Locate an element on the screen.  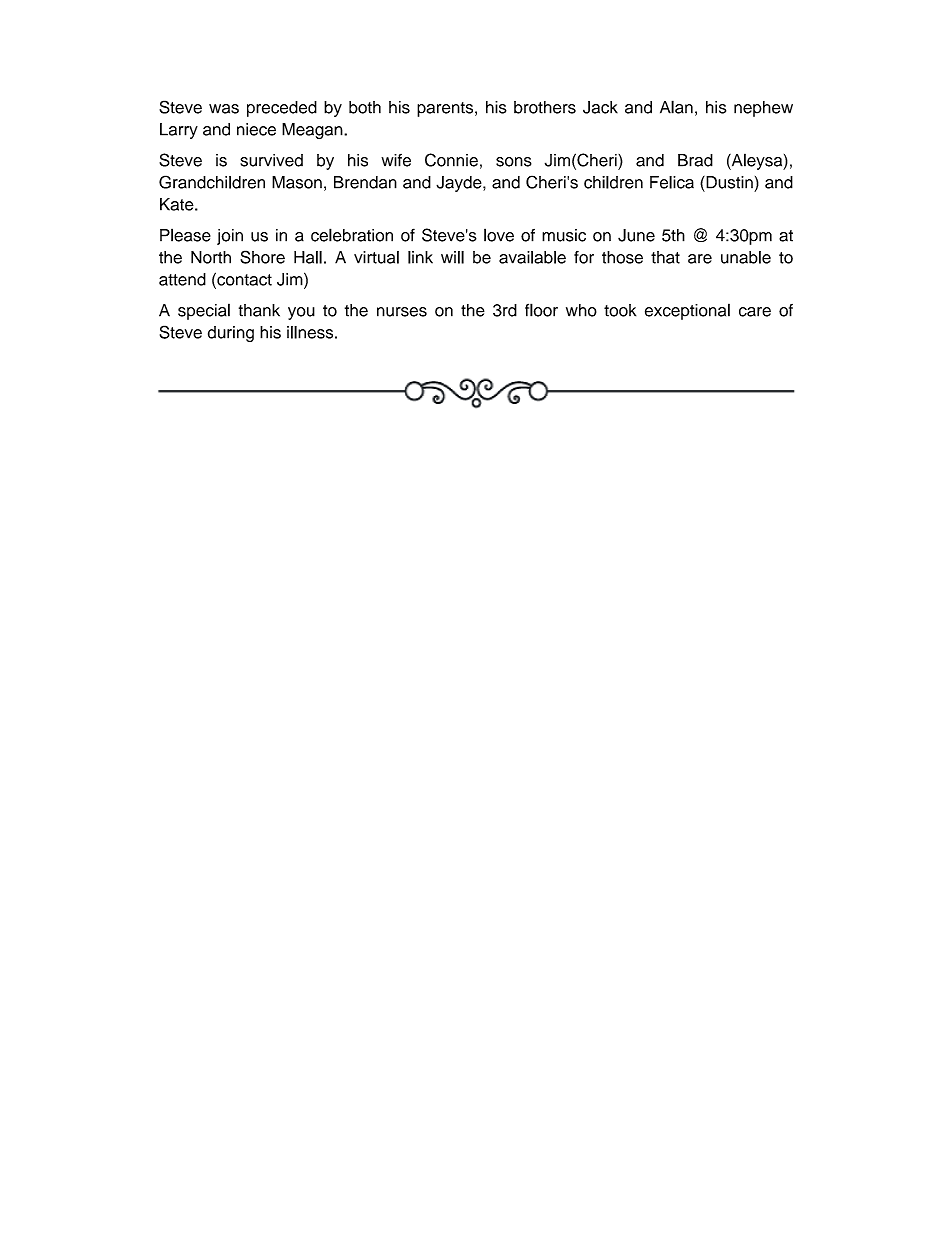
was is located at coordinates (224, 109).
